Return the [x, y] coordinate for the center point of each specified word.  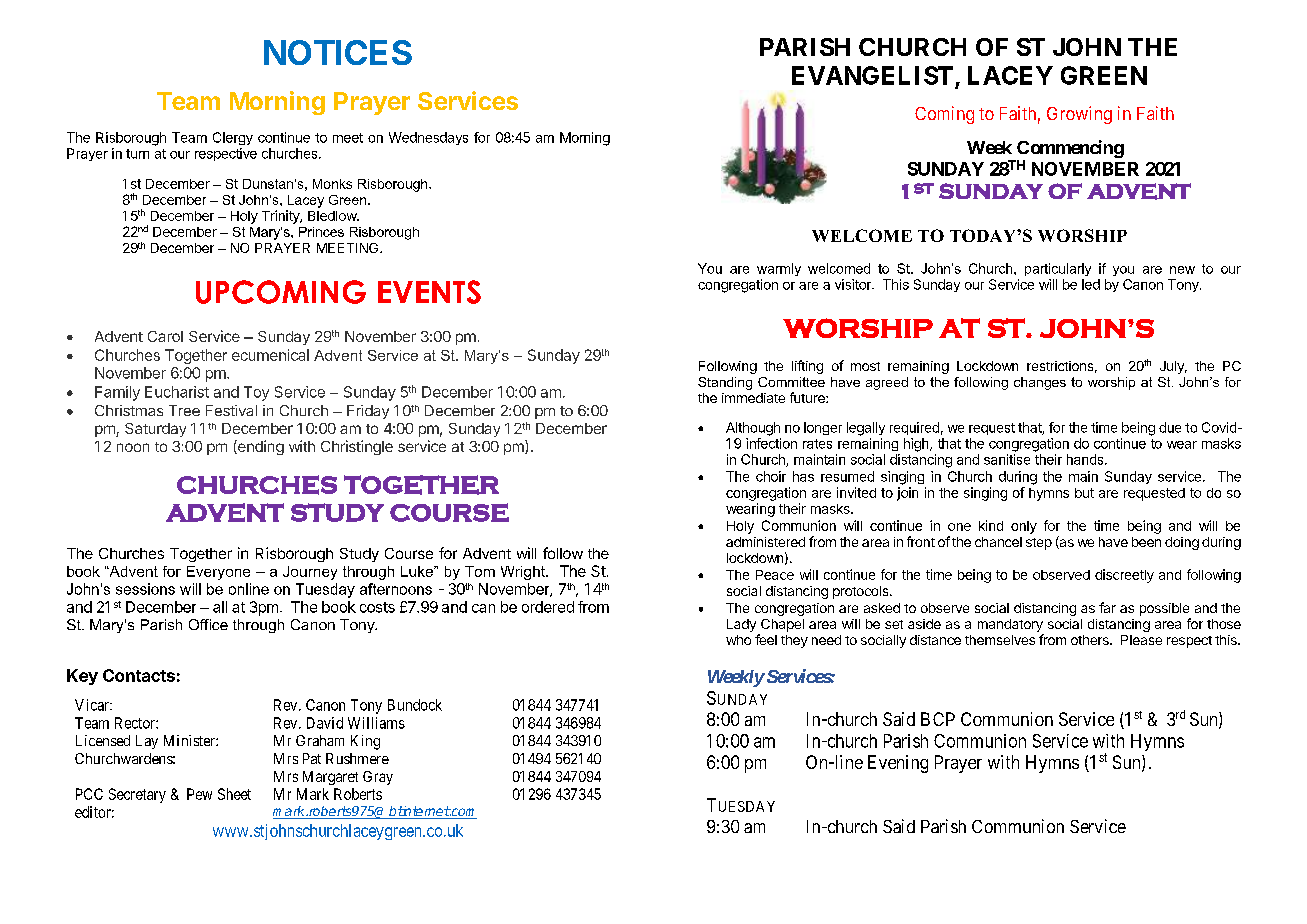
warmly [779, 269]
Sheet [234, 794]
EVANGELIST [872, 75]
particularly [1058, 269]
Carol [165, 336]
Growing [1079, 115]
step [1039, 544]
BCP [938, 719]
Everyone [218, 573]
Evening [898, 764]
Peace [775, 575]
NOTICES [338, 52]
